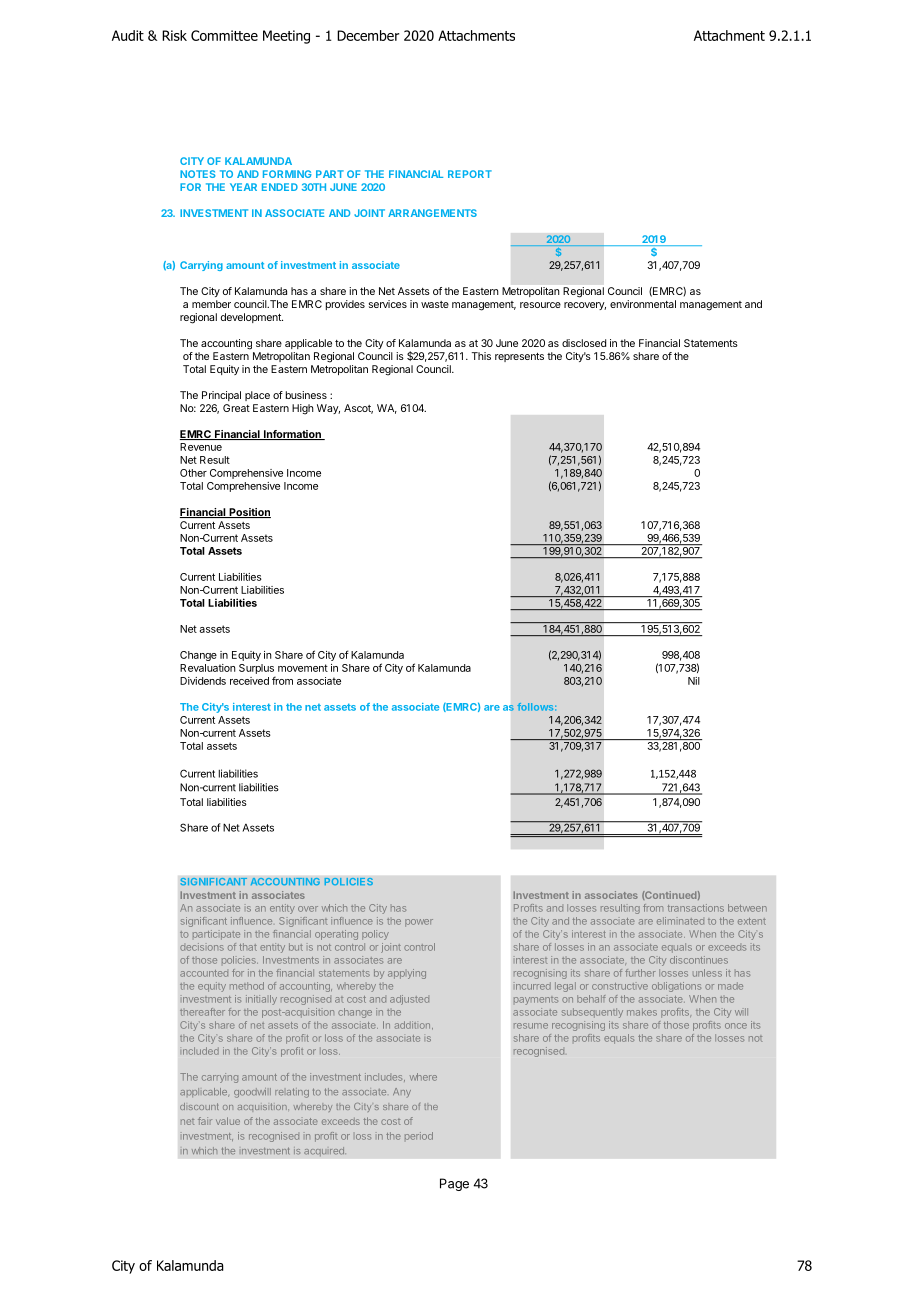  I want to click on Committee, so click(224, 35).
